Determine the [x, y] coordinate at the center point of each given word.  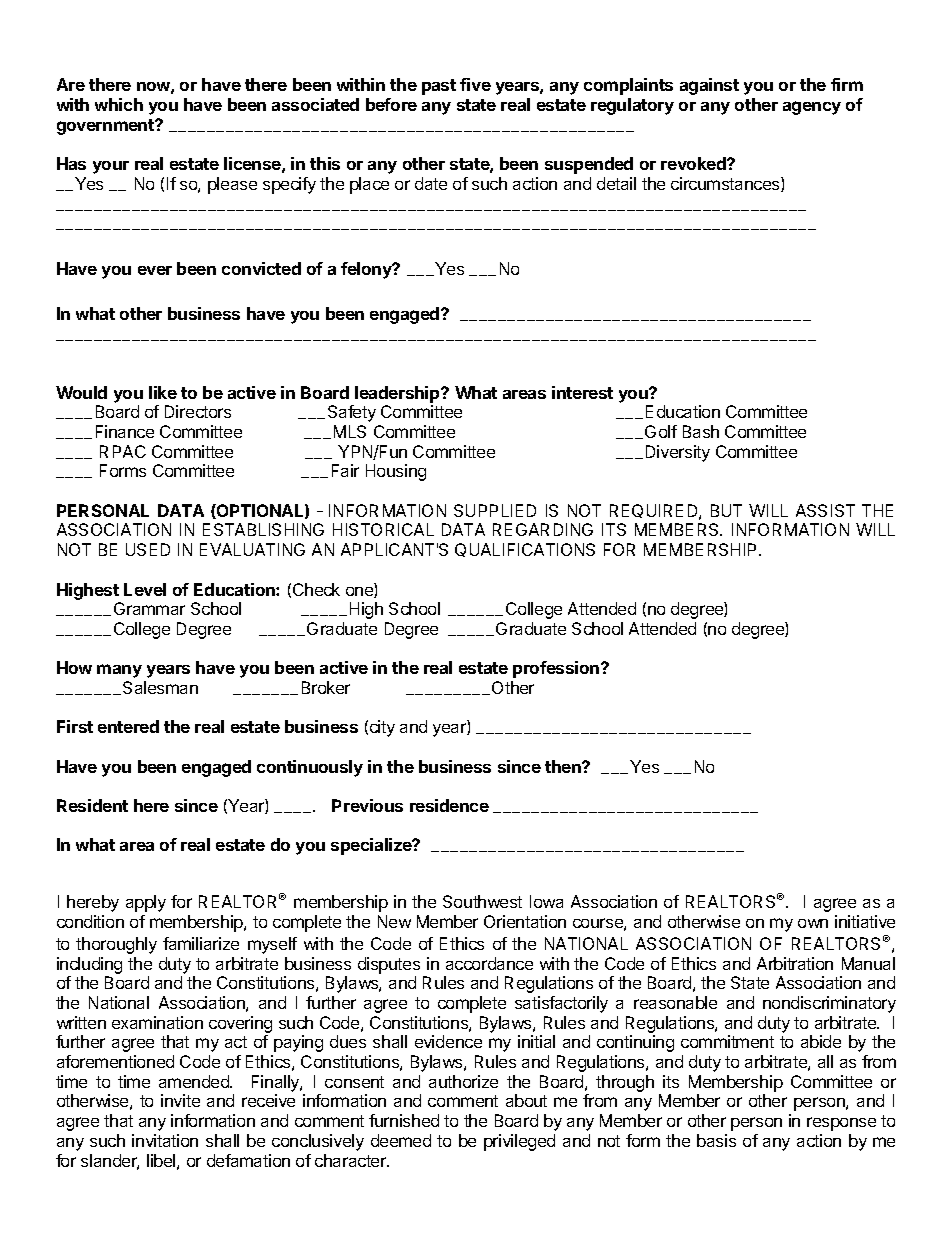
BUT [726, 510]
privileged [519, 1142]
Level [145, 589]
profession [557, 669]
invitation [165, 1140]
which [119, 104]
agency [812, 108]
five [475, 84]
